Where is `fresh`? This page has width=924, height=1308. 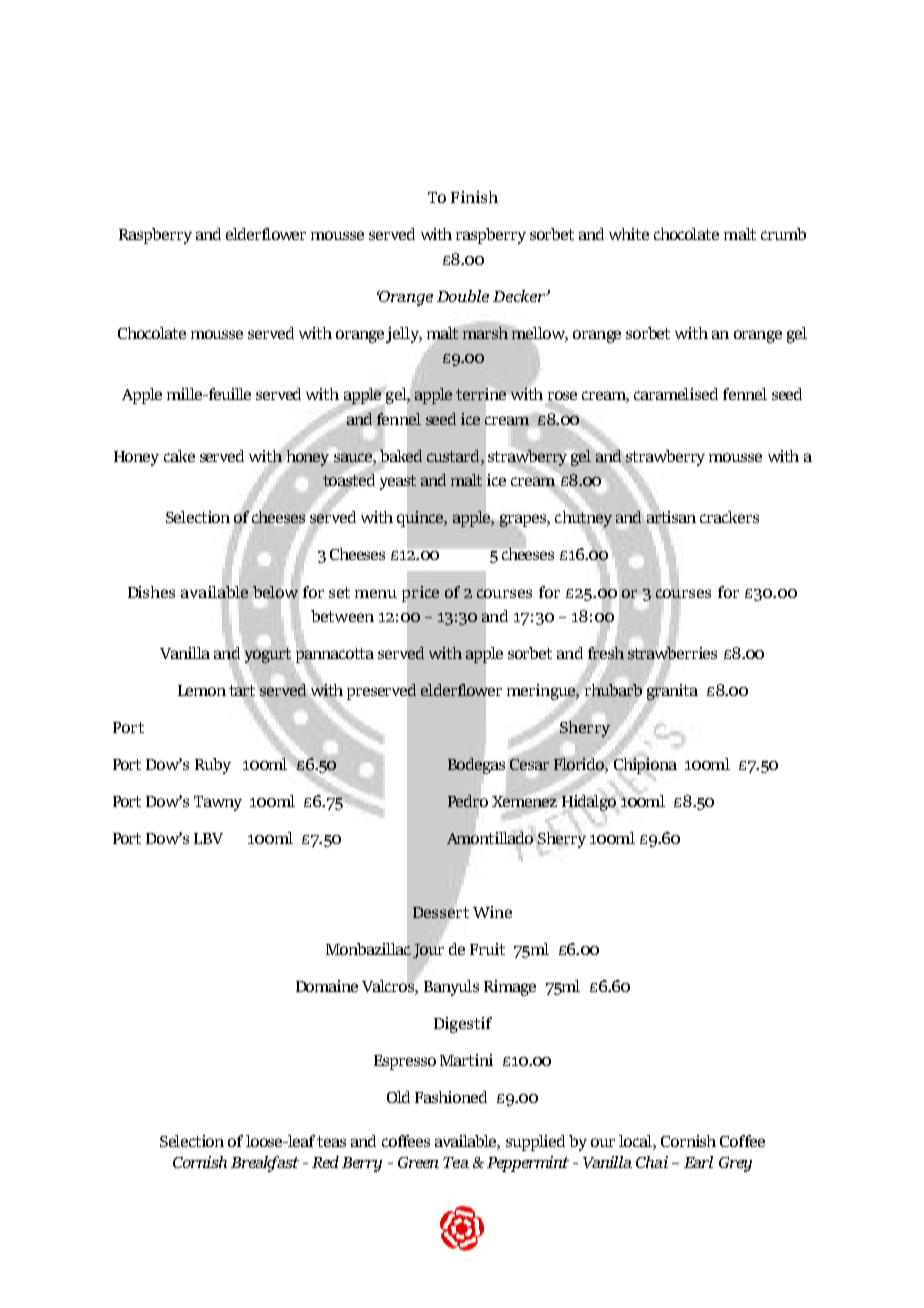 fresh is located at coordinates (606, 653).
